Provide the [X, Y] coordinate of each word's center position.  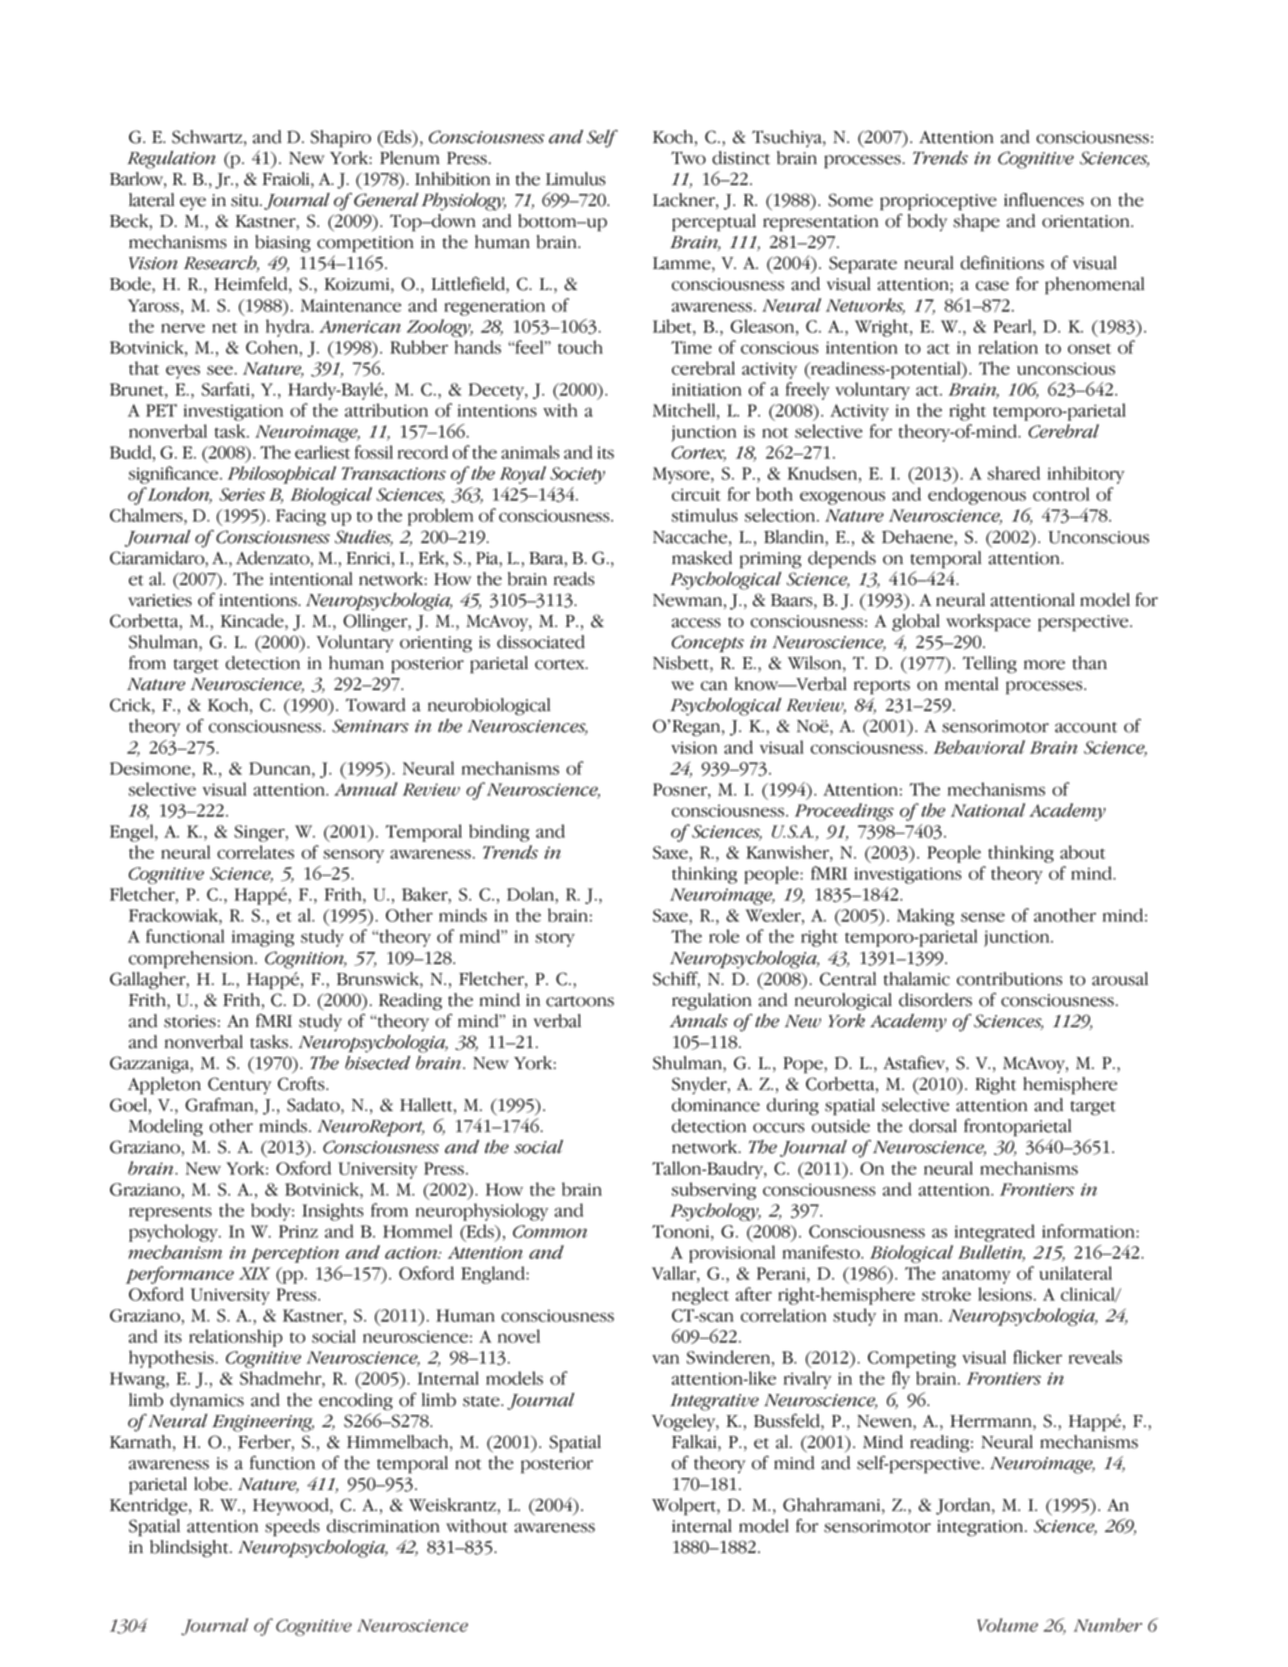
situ [246, 200]
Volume [1007, 1625]
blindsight [190, 1549]
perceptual [714, 223]
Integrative [714, 1402]
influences [1044, 199]
